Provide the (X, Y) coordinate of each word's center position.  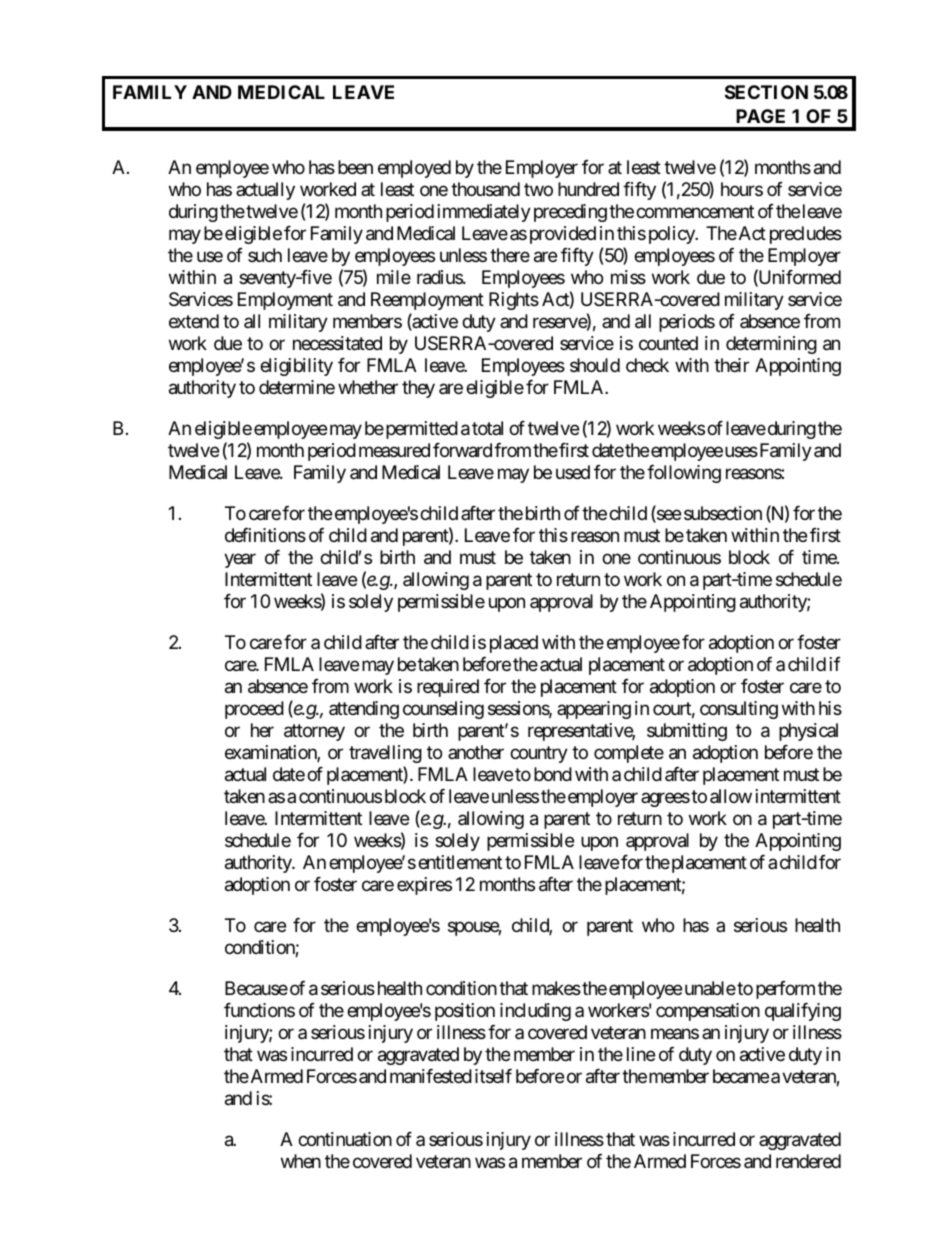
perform (785, 990)
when (301, 1161)
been (355, 167)
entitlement (460, 862)
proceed (254, 710)
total (487, 428)
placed (514, 644)
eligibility (296, 367)
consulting (739, 710)
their (731, 365)
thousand (485, 189)
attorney (314, 732)
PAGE (760, 116)
